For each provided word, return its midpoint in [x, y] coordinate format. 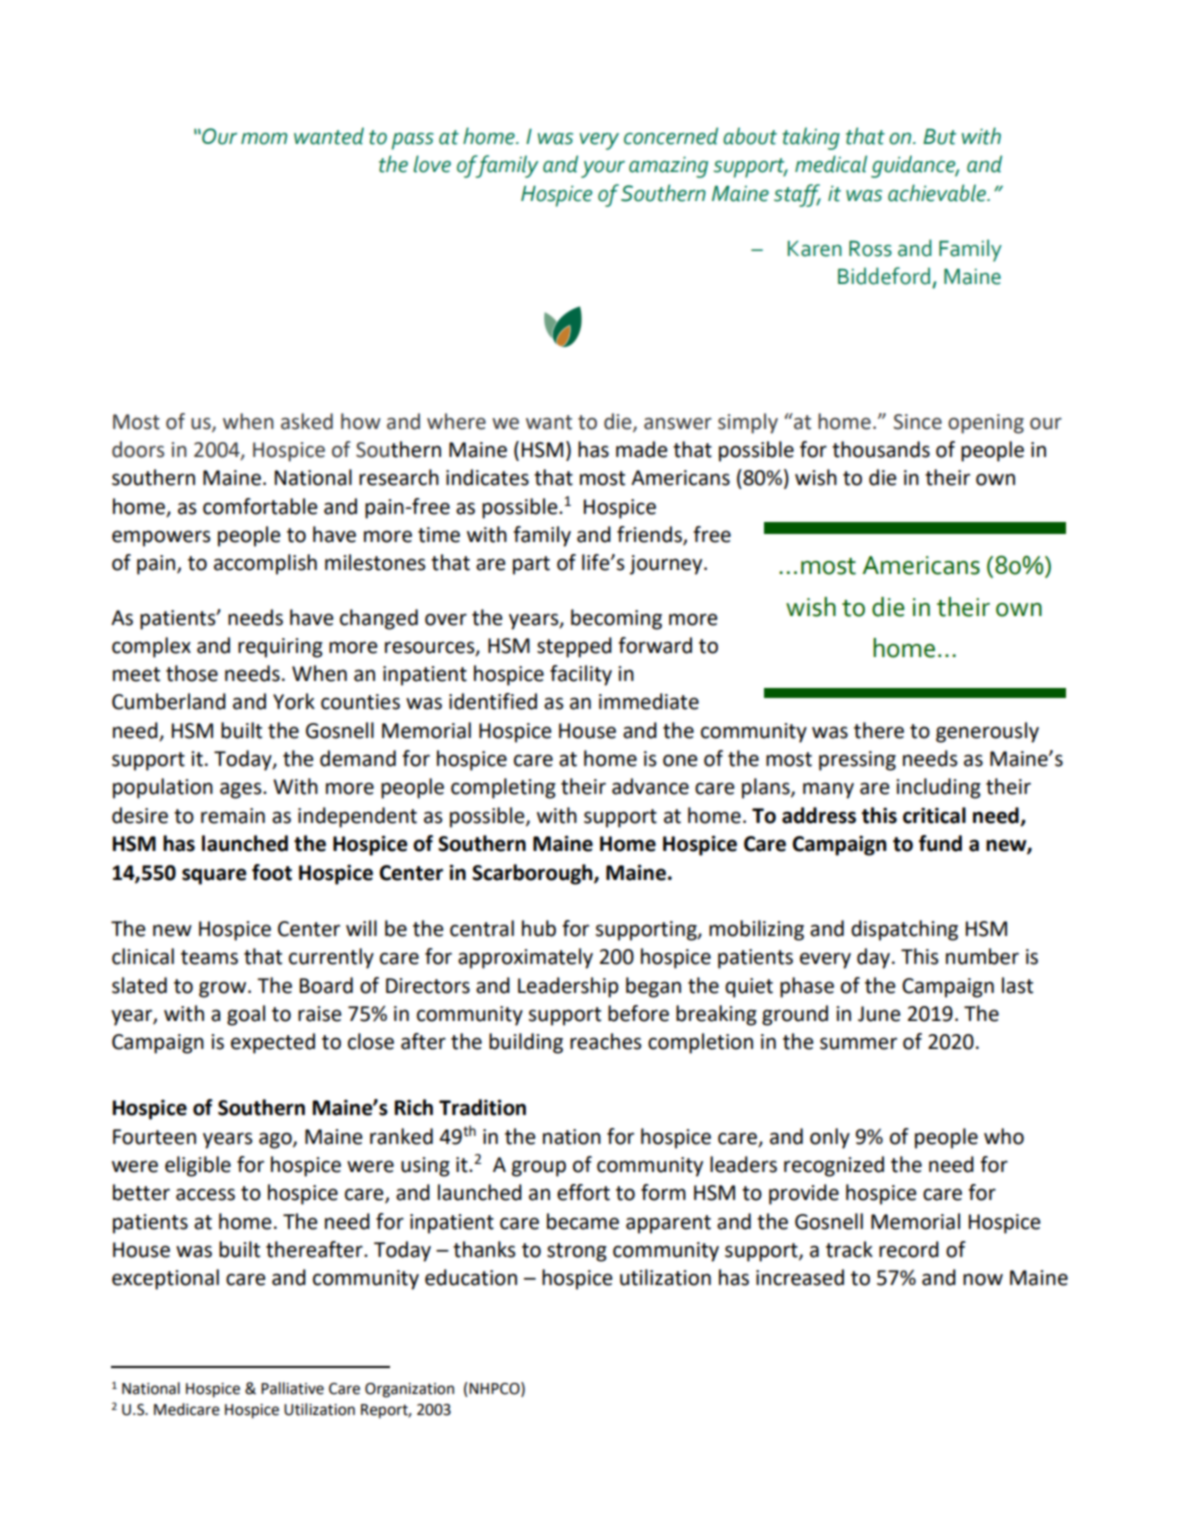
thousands [881, 449]
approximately [525, 958]
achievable [938, 193]
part [531, 565]
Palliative [292, 1388]
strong [577, 1252]
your [603, 169]
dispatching [904, 930]
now [983, 1279]
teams [209, 957]
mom [264, 139]
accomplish [265, 564]
